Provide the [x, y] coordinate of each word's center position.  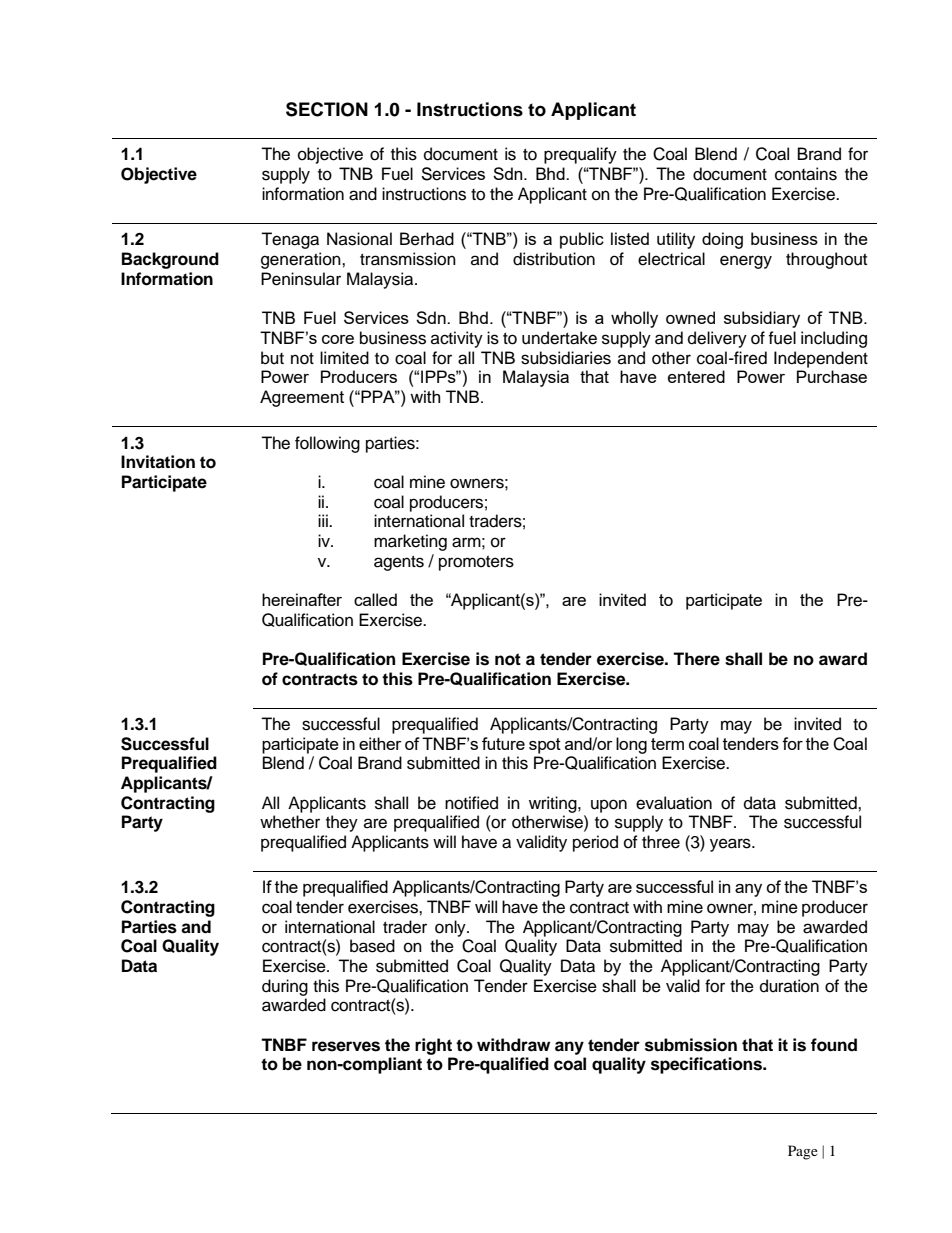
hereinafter [302, 599]
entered [696, 376]
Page [803, 1152]
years [731, 845]
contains [806, 174]
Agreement [302, 398]
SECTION [327, 109]
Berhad [427, 239]
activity [457, 339]
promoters [476, 563]
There [696, 659]
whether [290, 822]
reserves [346, 1046]
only [451, 928]
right [433, 1046]
